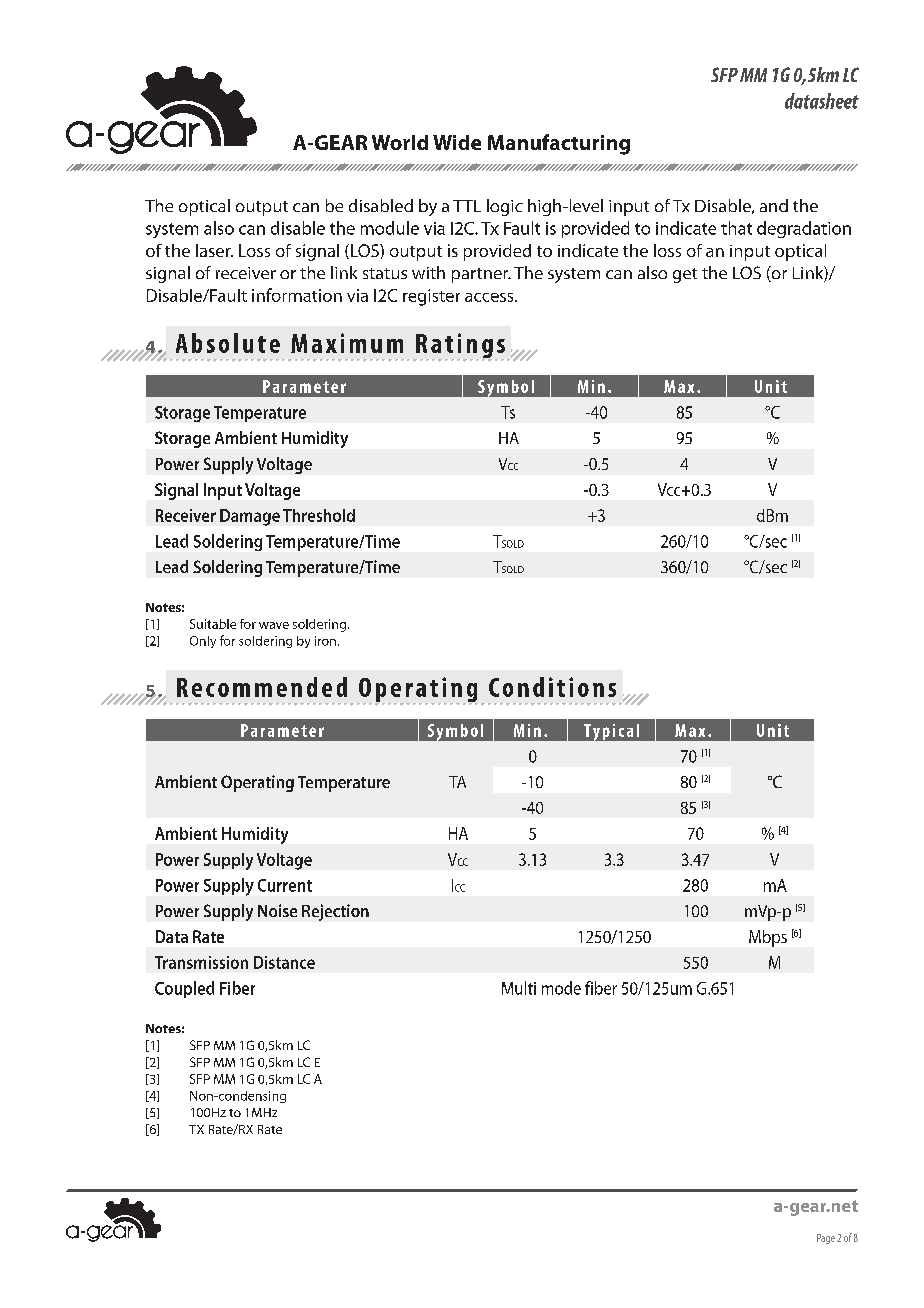 This document has height=1308, width=924. Describe the element at coordinates (561, 988) in the document. I see `mode` at that location.
